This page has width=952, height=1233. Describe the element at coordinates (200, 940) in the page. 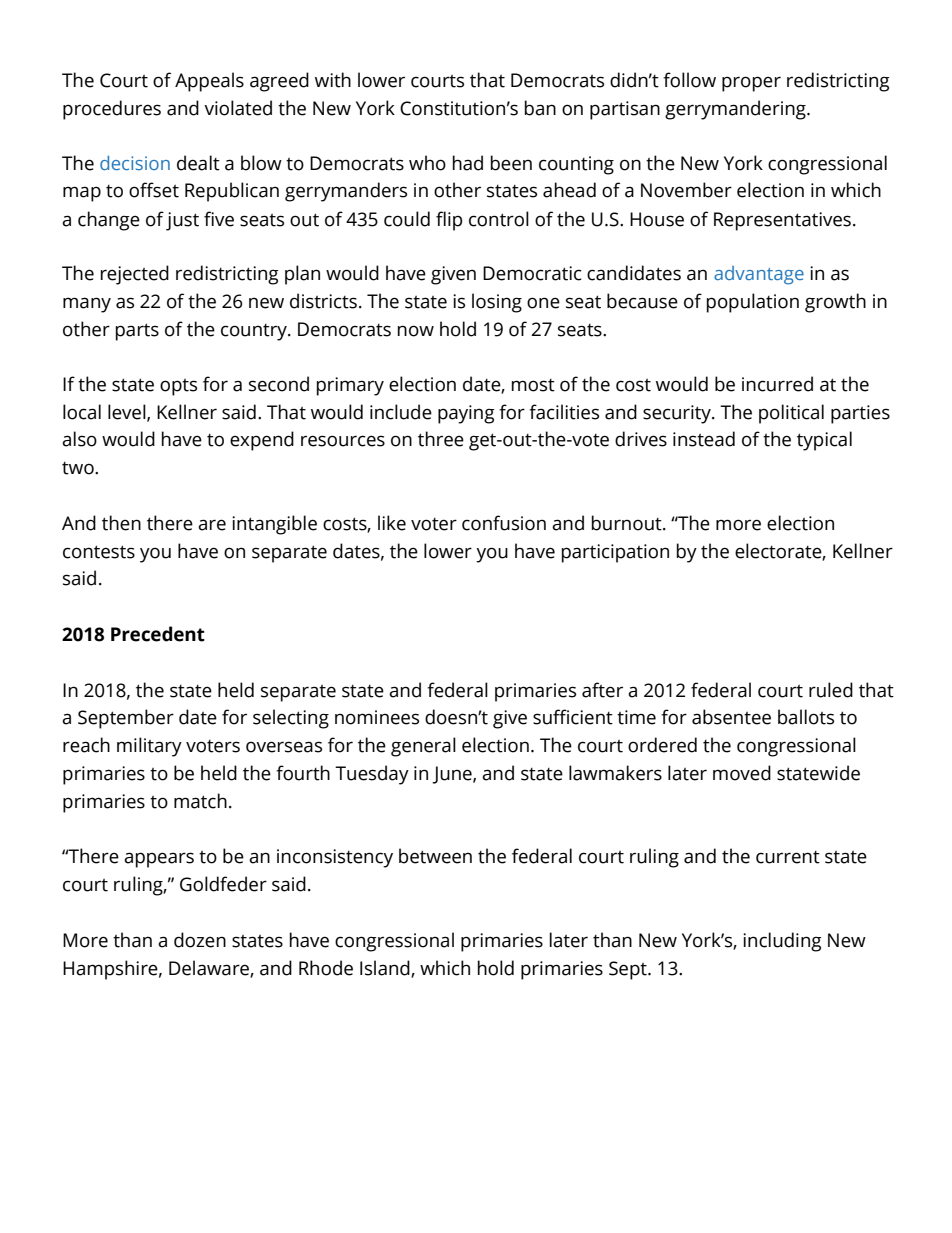

I see `dozen` at that location.
